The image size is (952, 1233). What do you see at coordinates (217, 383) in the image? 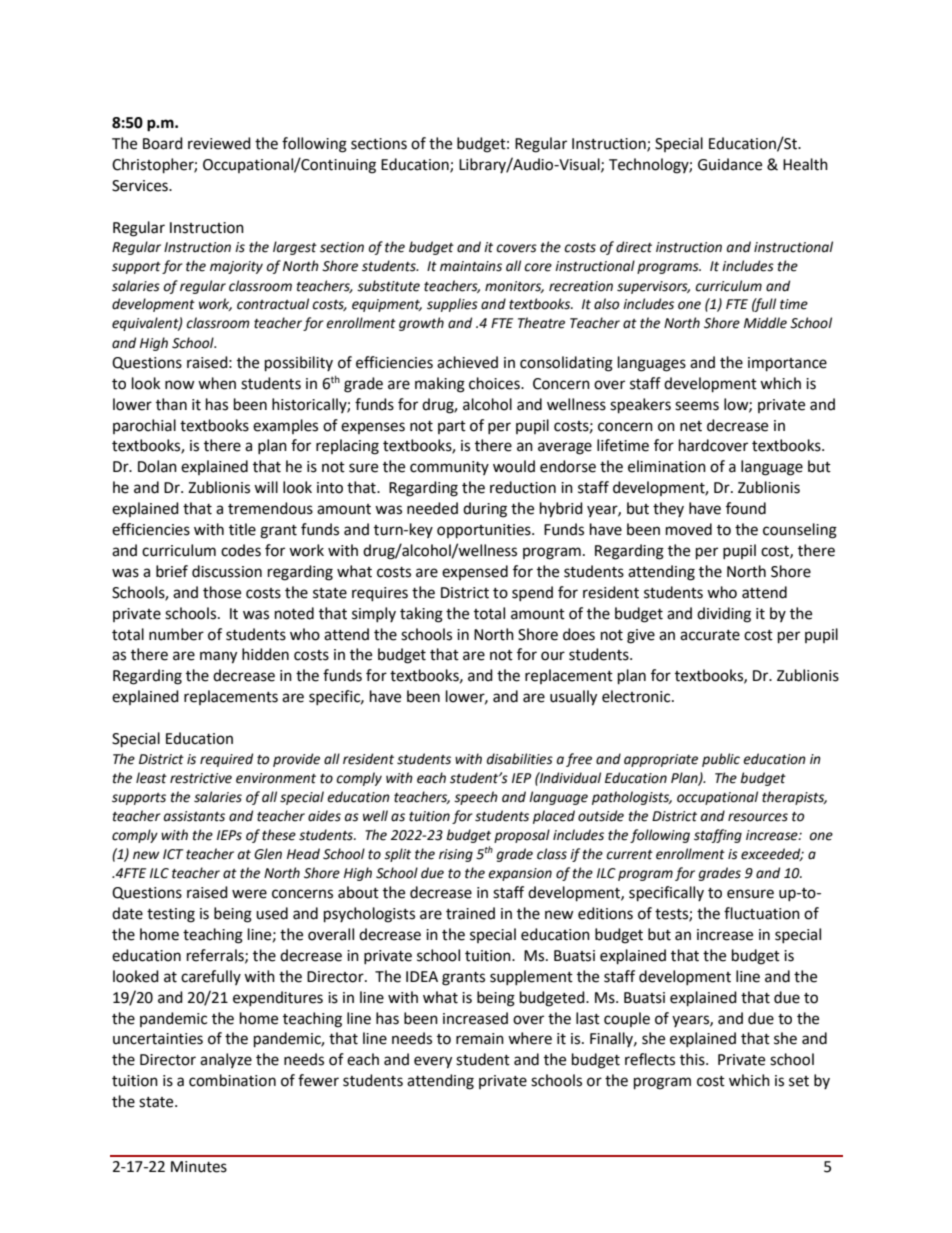
I see `when` at bounding box center [217, 383].
